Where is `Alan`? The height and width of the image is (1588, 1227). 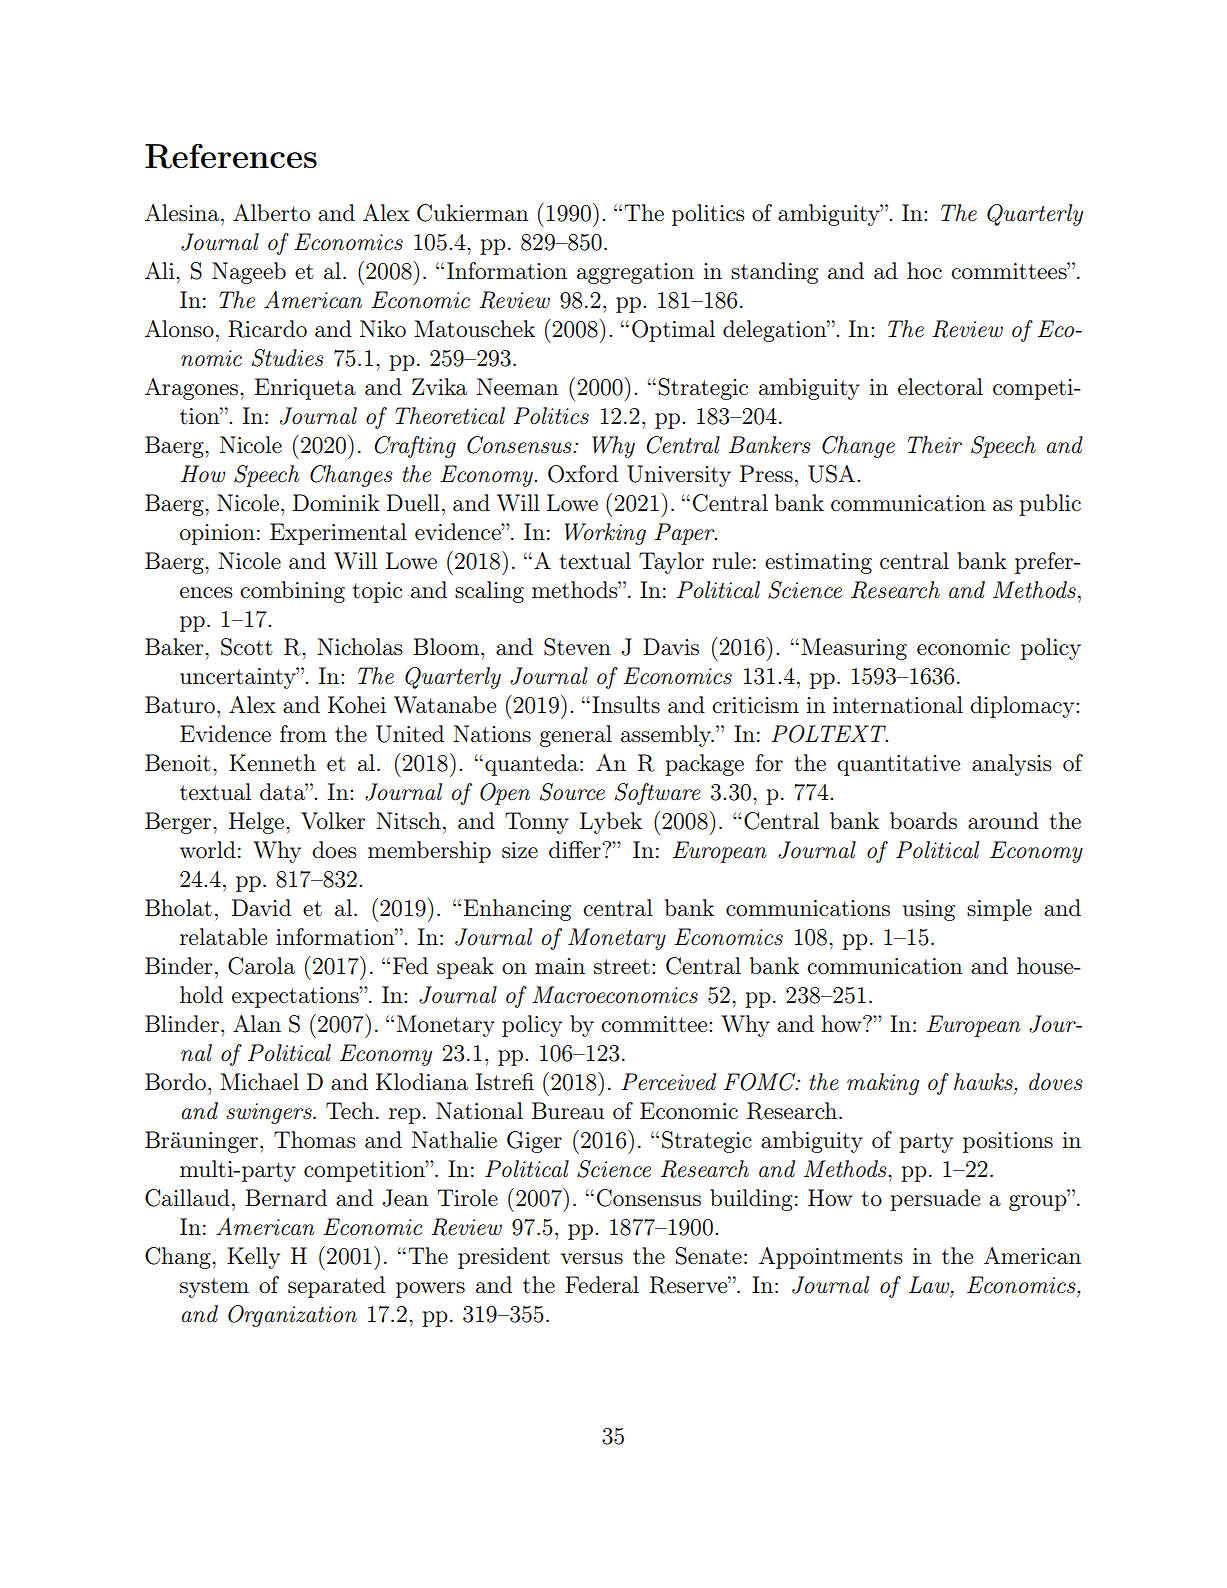 Alan is located at coordinates (257, 1024).
